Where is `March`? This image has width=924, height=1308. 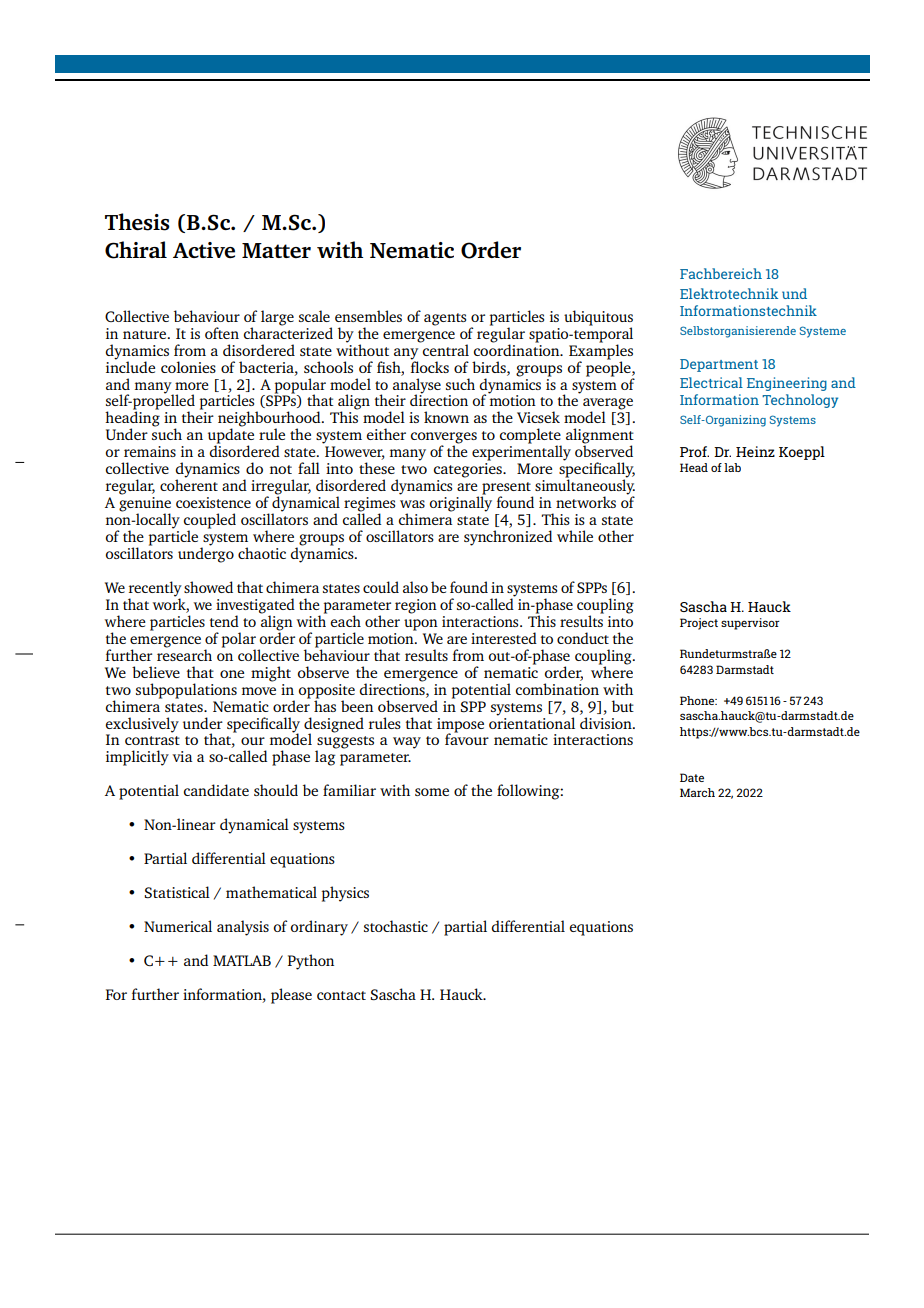 March is located at coordinates (697, 792).
